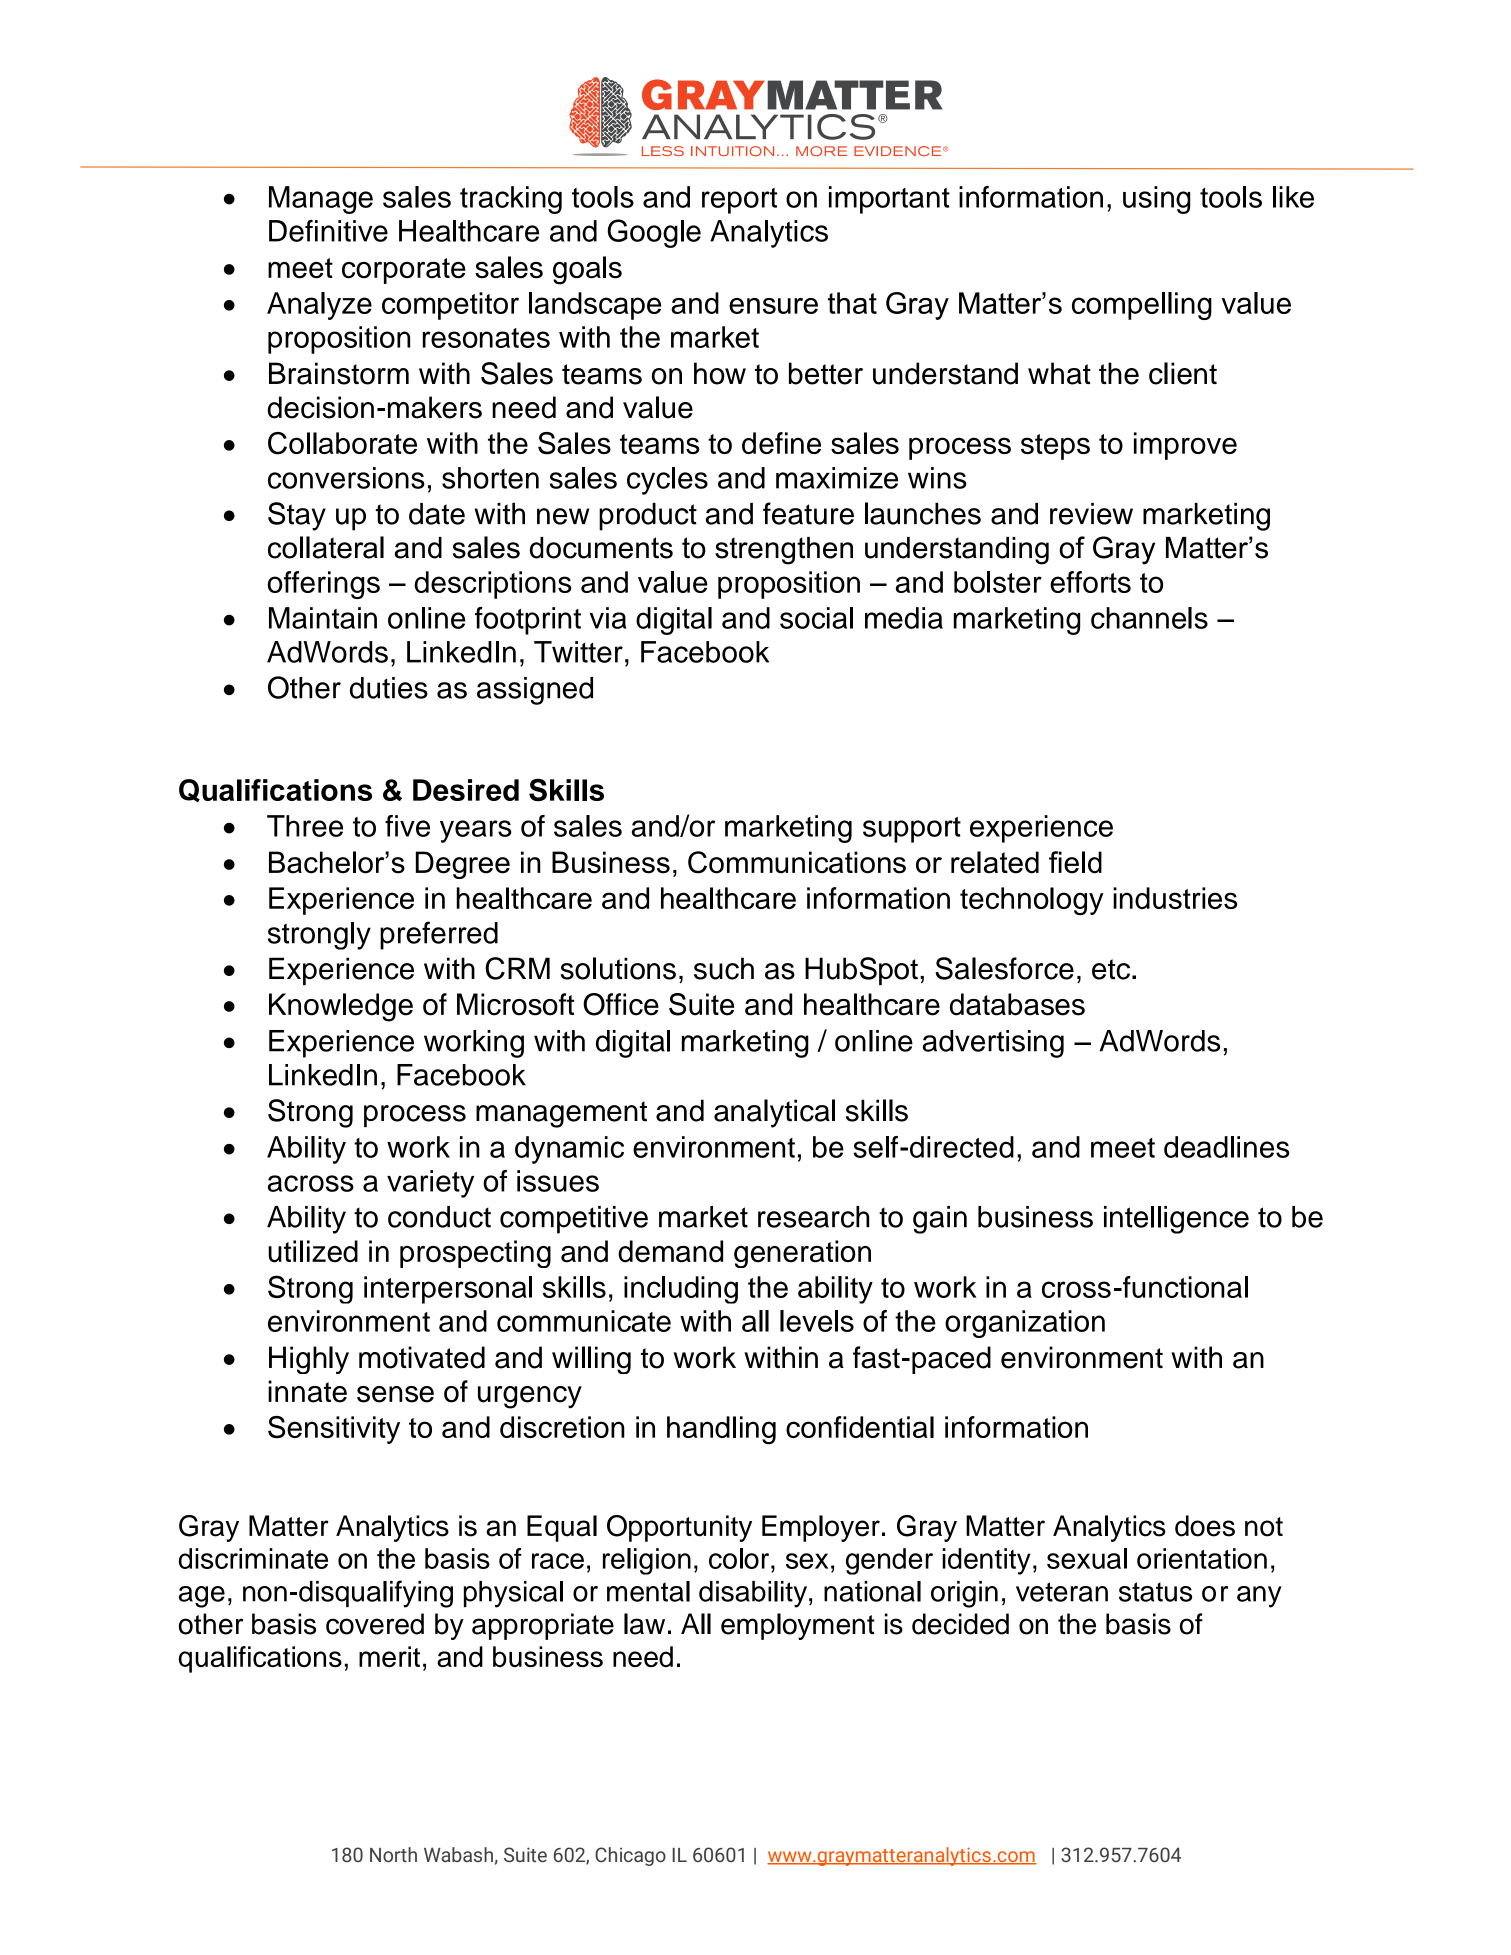 This image has height=1955, width=1511. Describe the element at coordinates (1075, 862) in the image. I see `field` at that location.
